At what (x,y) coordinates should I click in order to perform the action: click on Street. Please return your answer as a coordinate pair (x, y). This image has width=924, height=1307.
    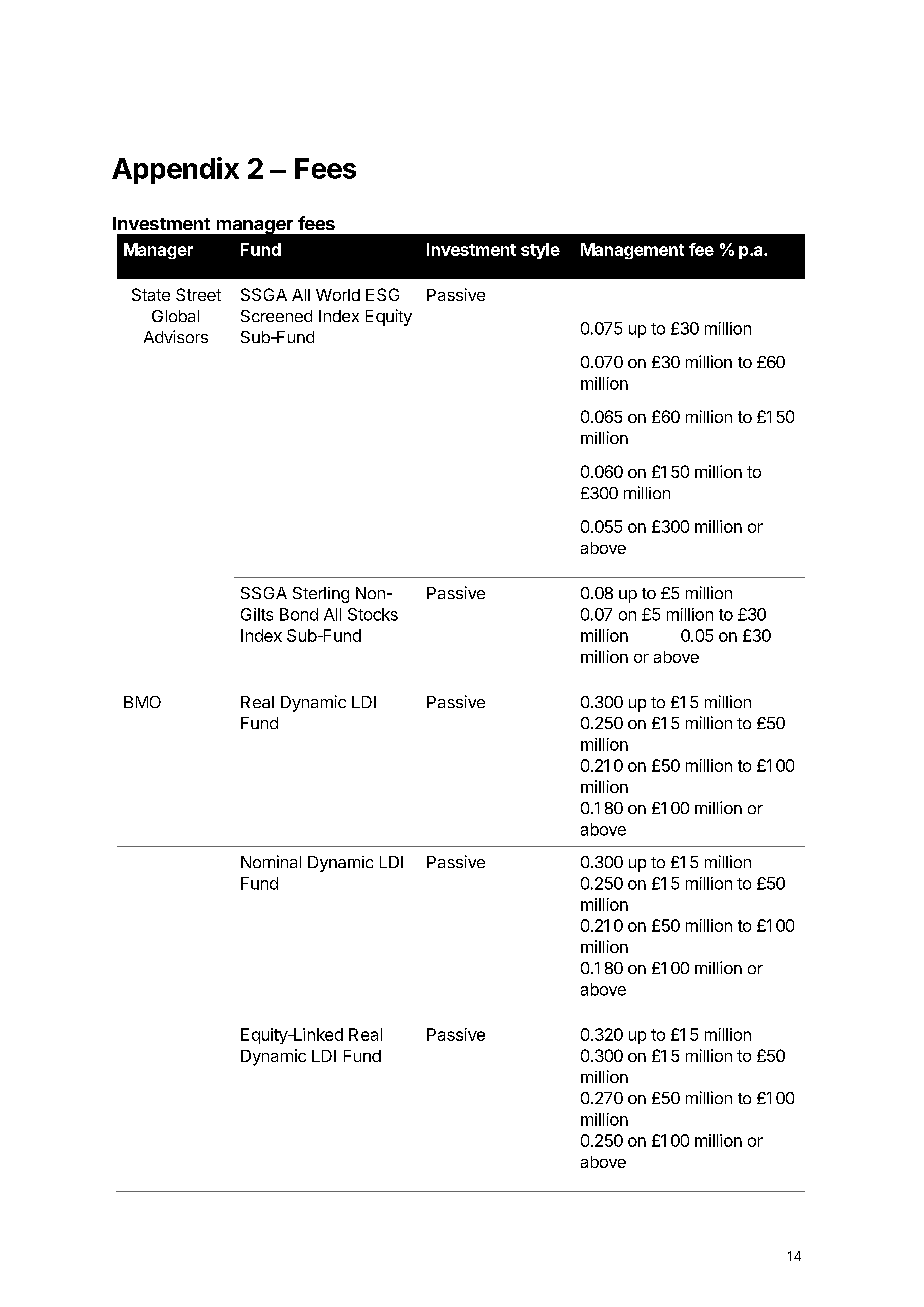
    Looking at the image, I should click on (198, 294).
